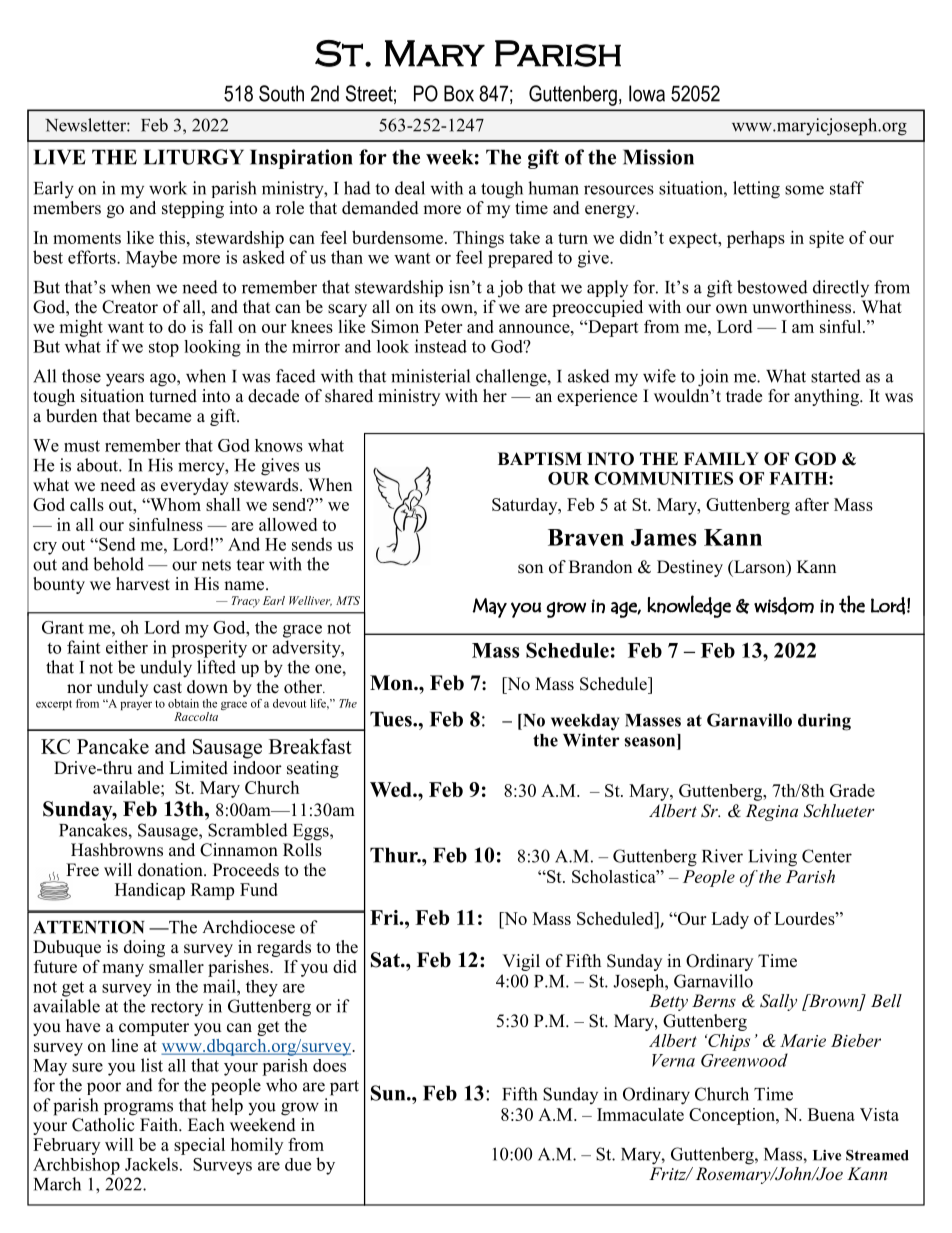 Image resolution: width=952 pixels, height=1233 pixels. What do you see at coordinates (831, 1114) in the screenshot?
I see `Buena` at bounding box center [831, 1114].
